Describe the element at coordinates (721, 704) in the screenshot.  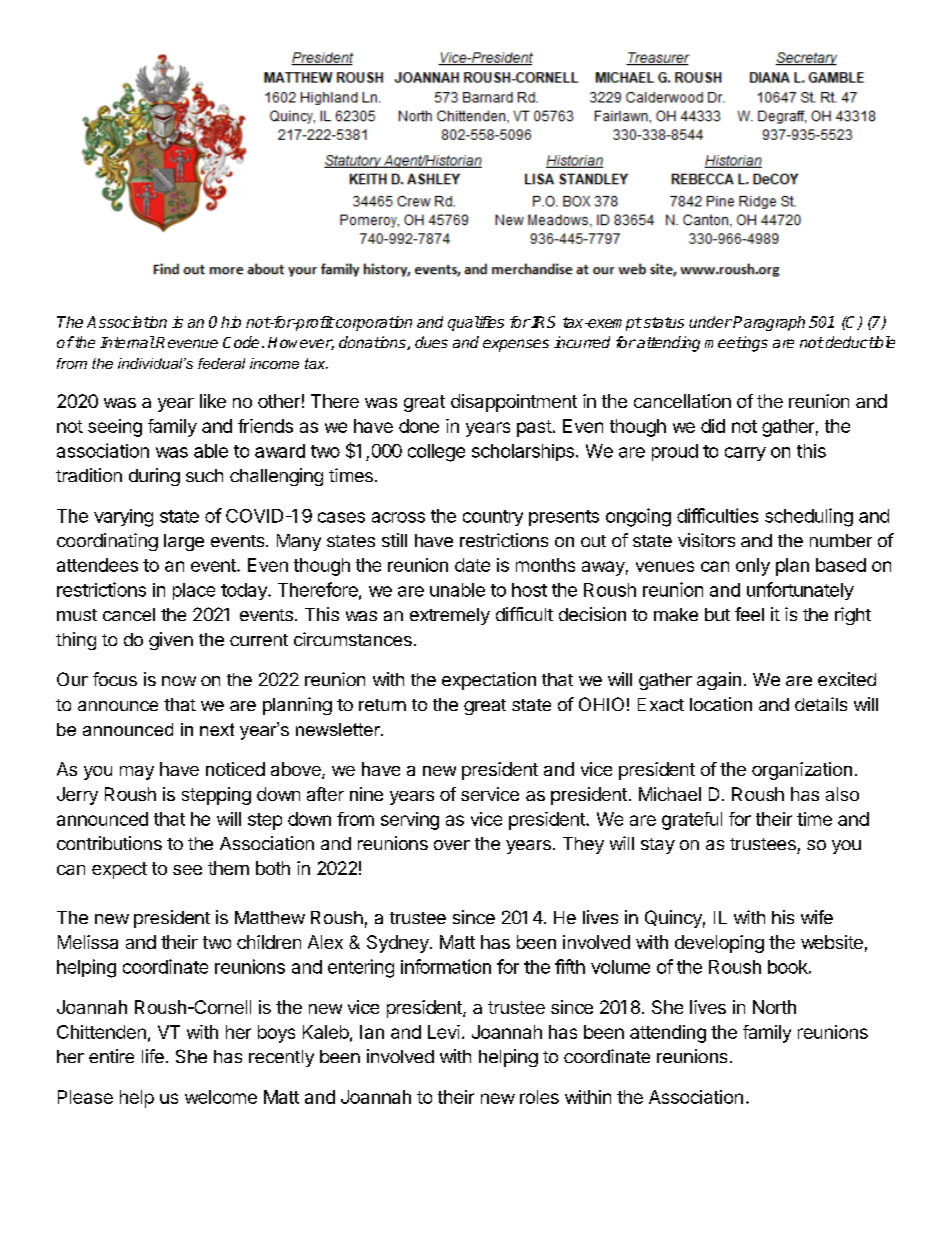
I see `location` at that location.
